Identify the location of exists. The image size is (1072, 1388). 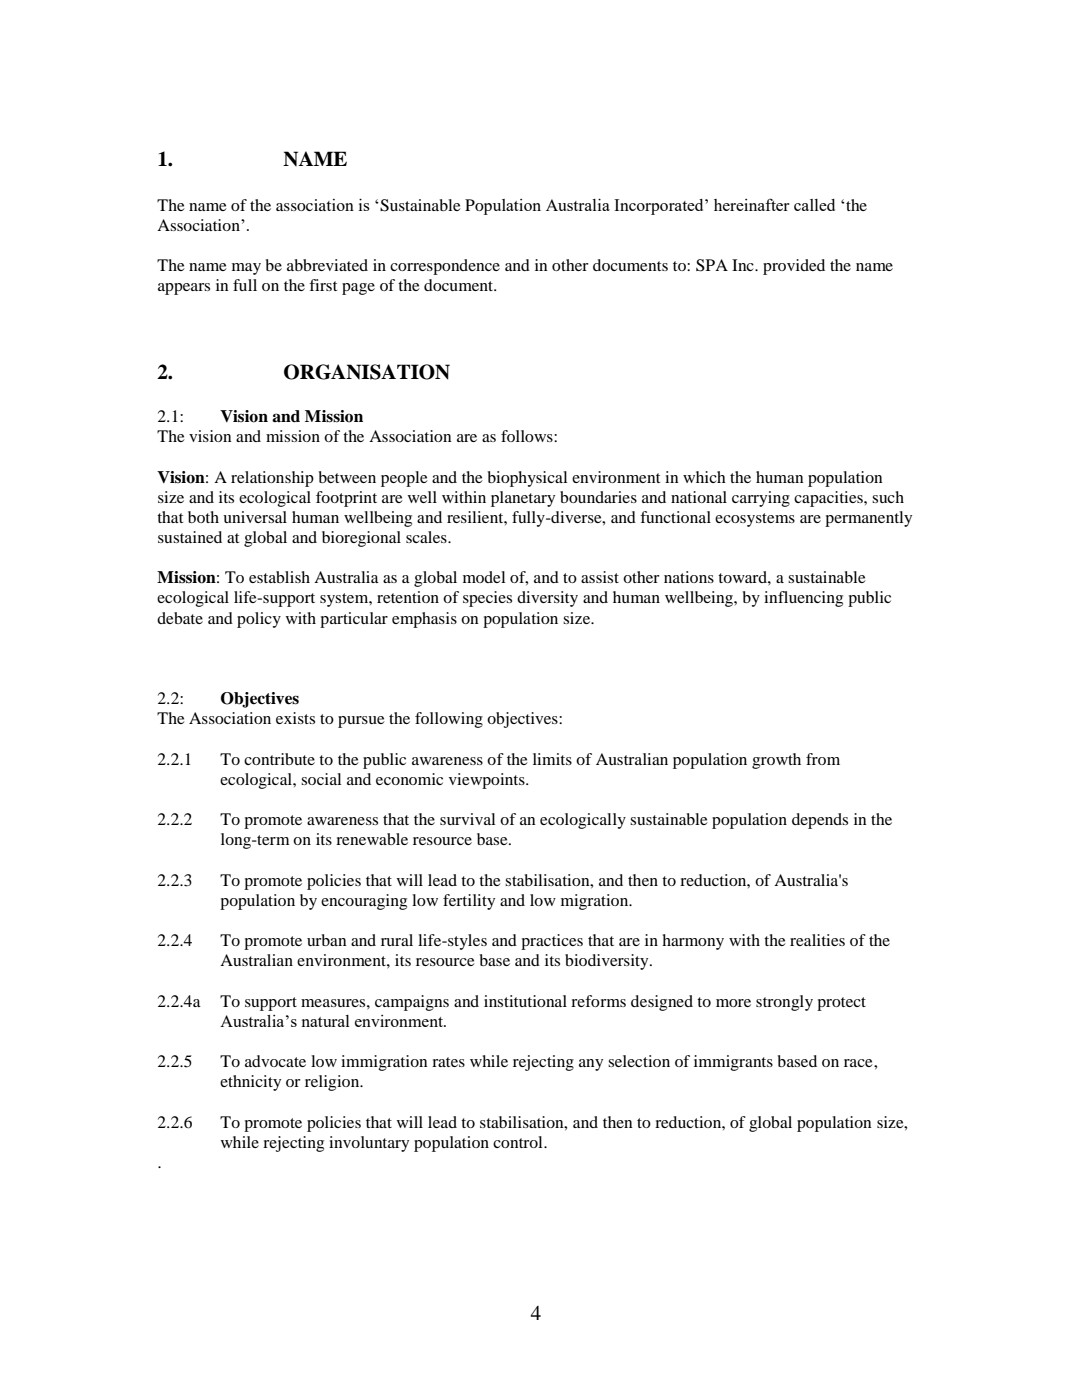
(295, 718).
